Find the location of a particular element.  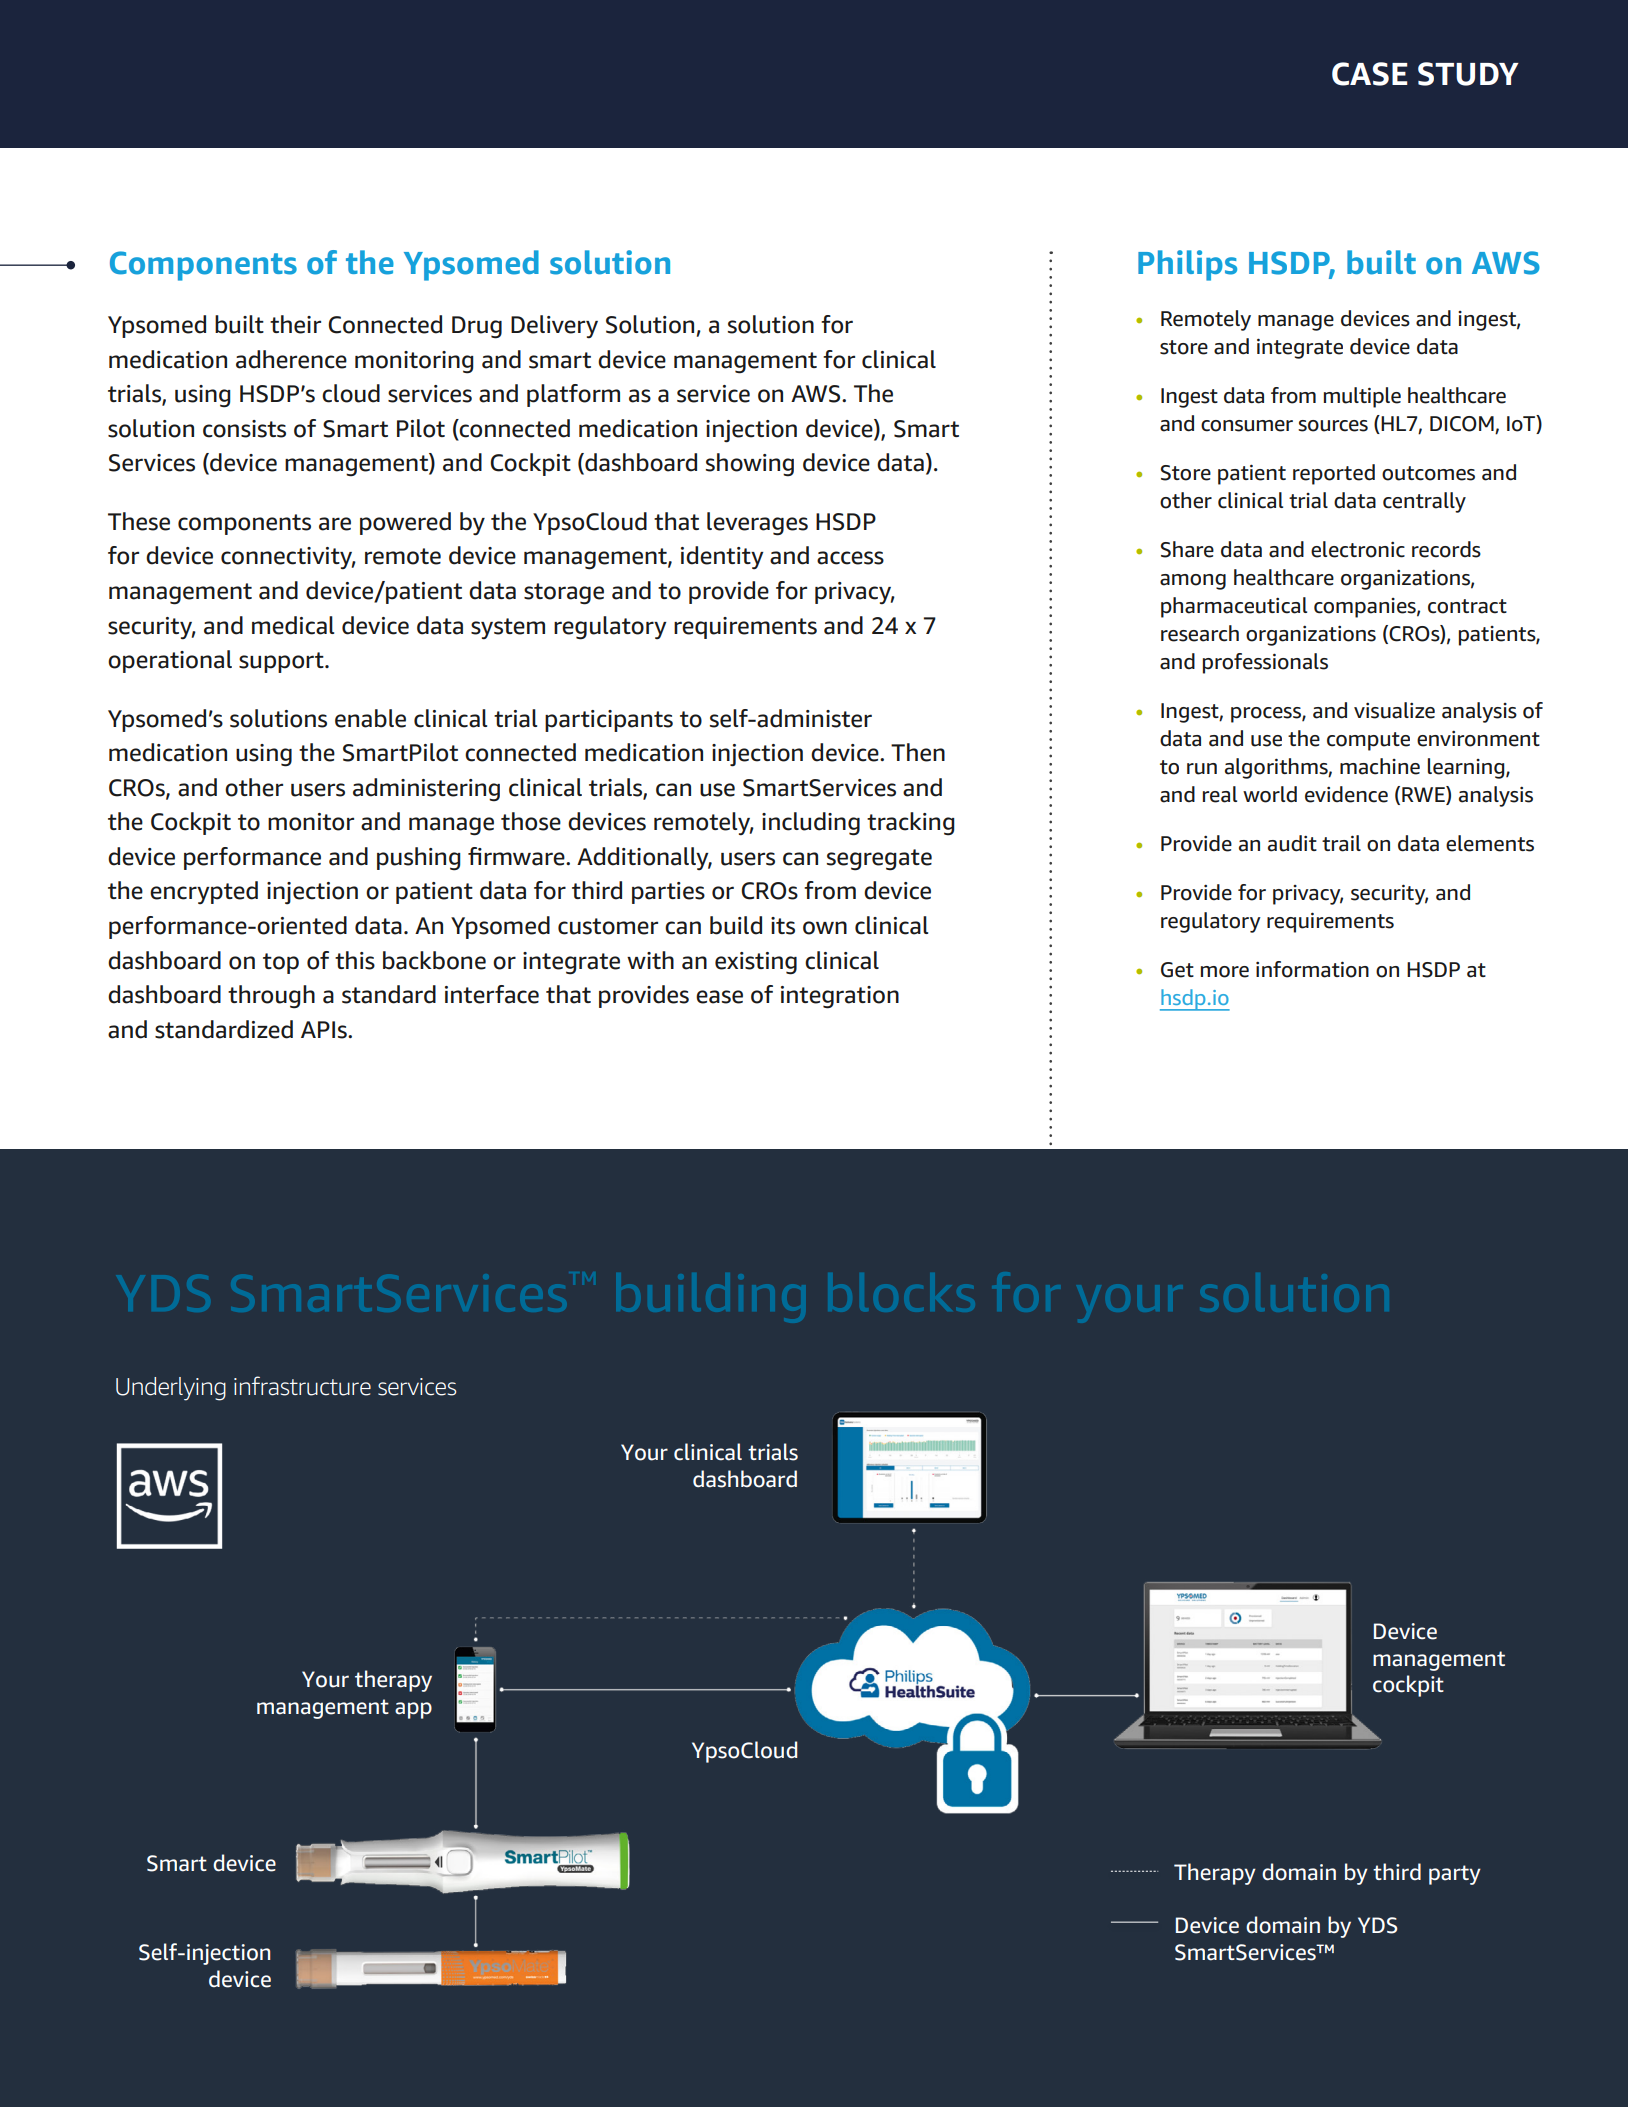

app is located at coordinates (413, 1710).
